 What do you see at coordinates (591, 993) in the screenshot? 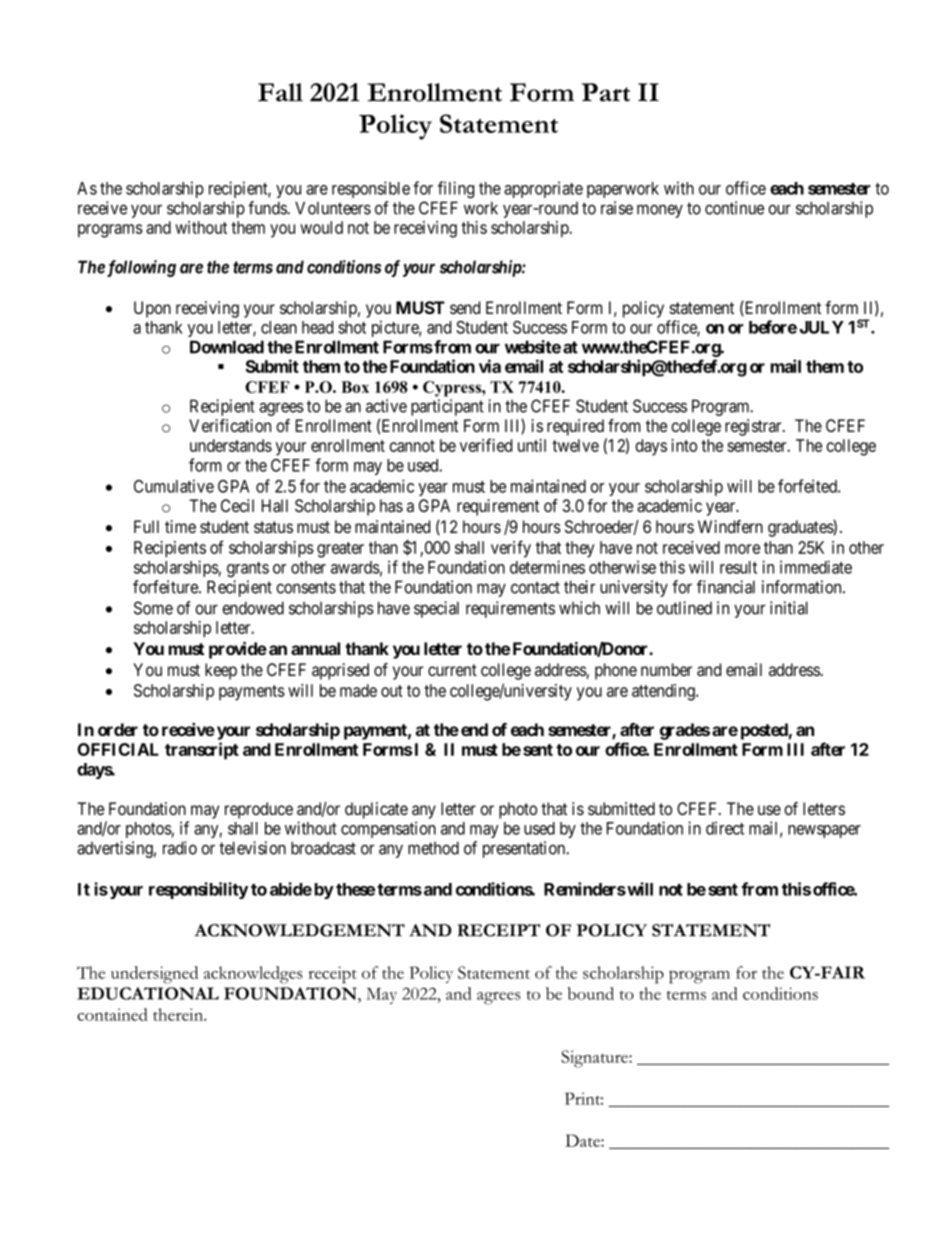
I see `bound` at bounding box center [591, 993].
